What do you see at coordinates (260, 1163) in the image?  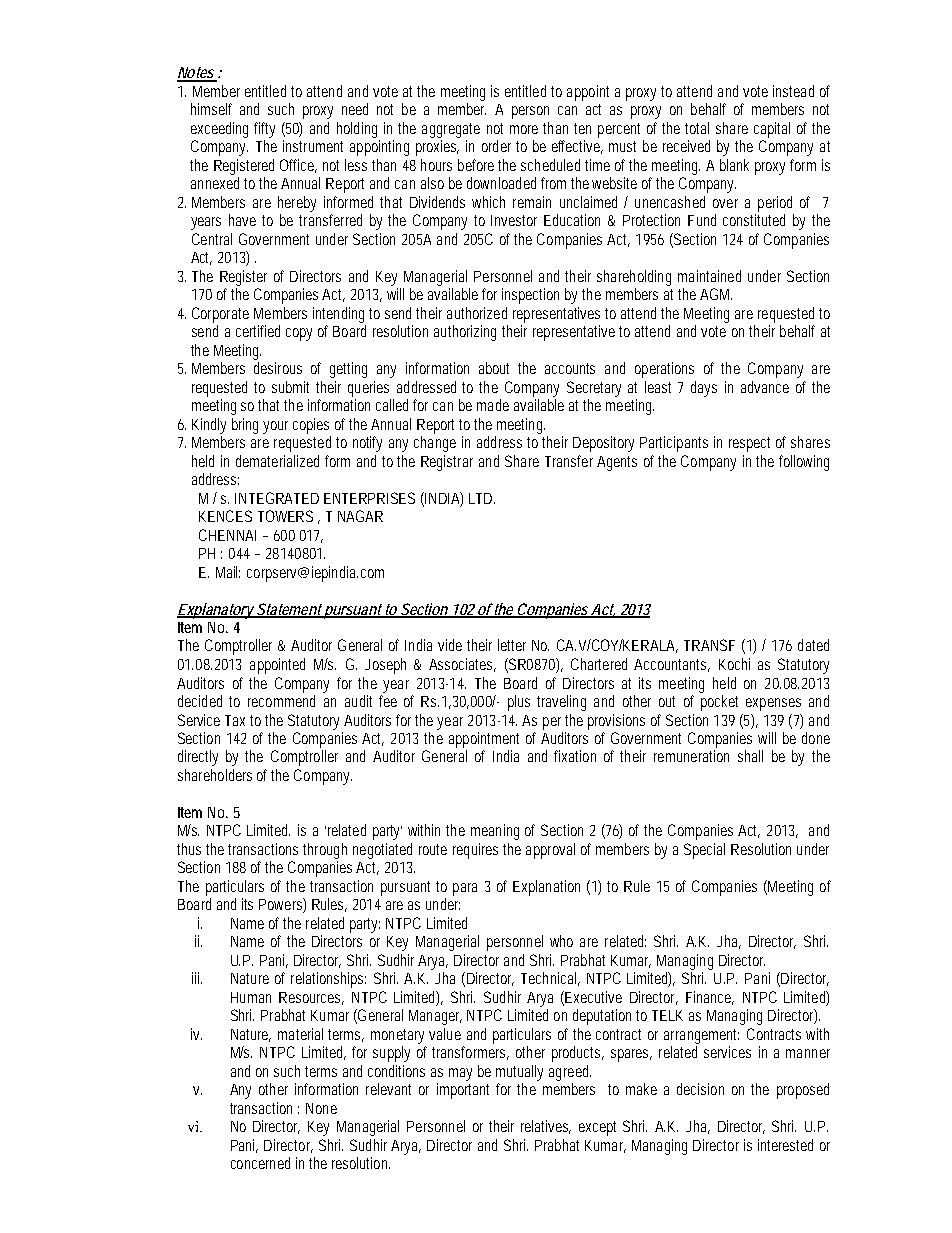 I see `concerned` at bounding box center [260, 1163].
